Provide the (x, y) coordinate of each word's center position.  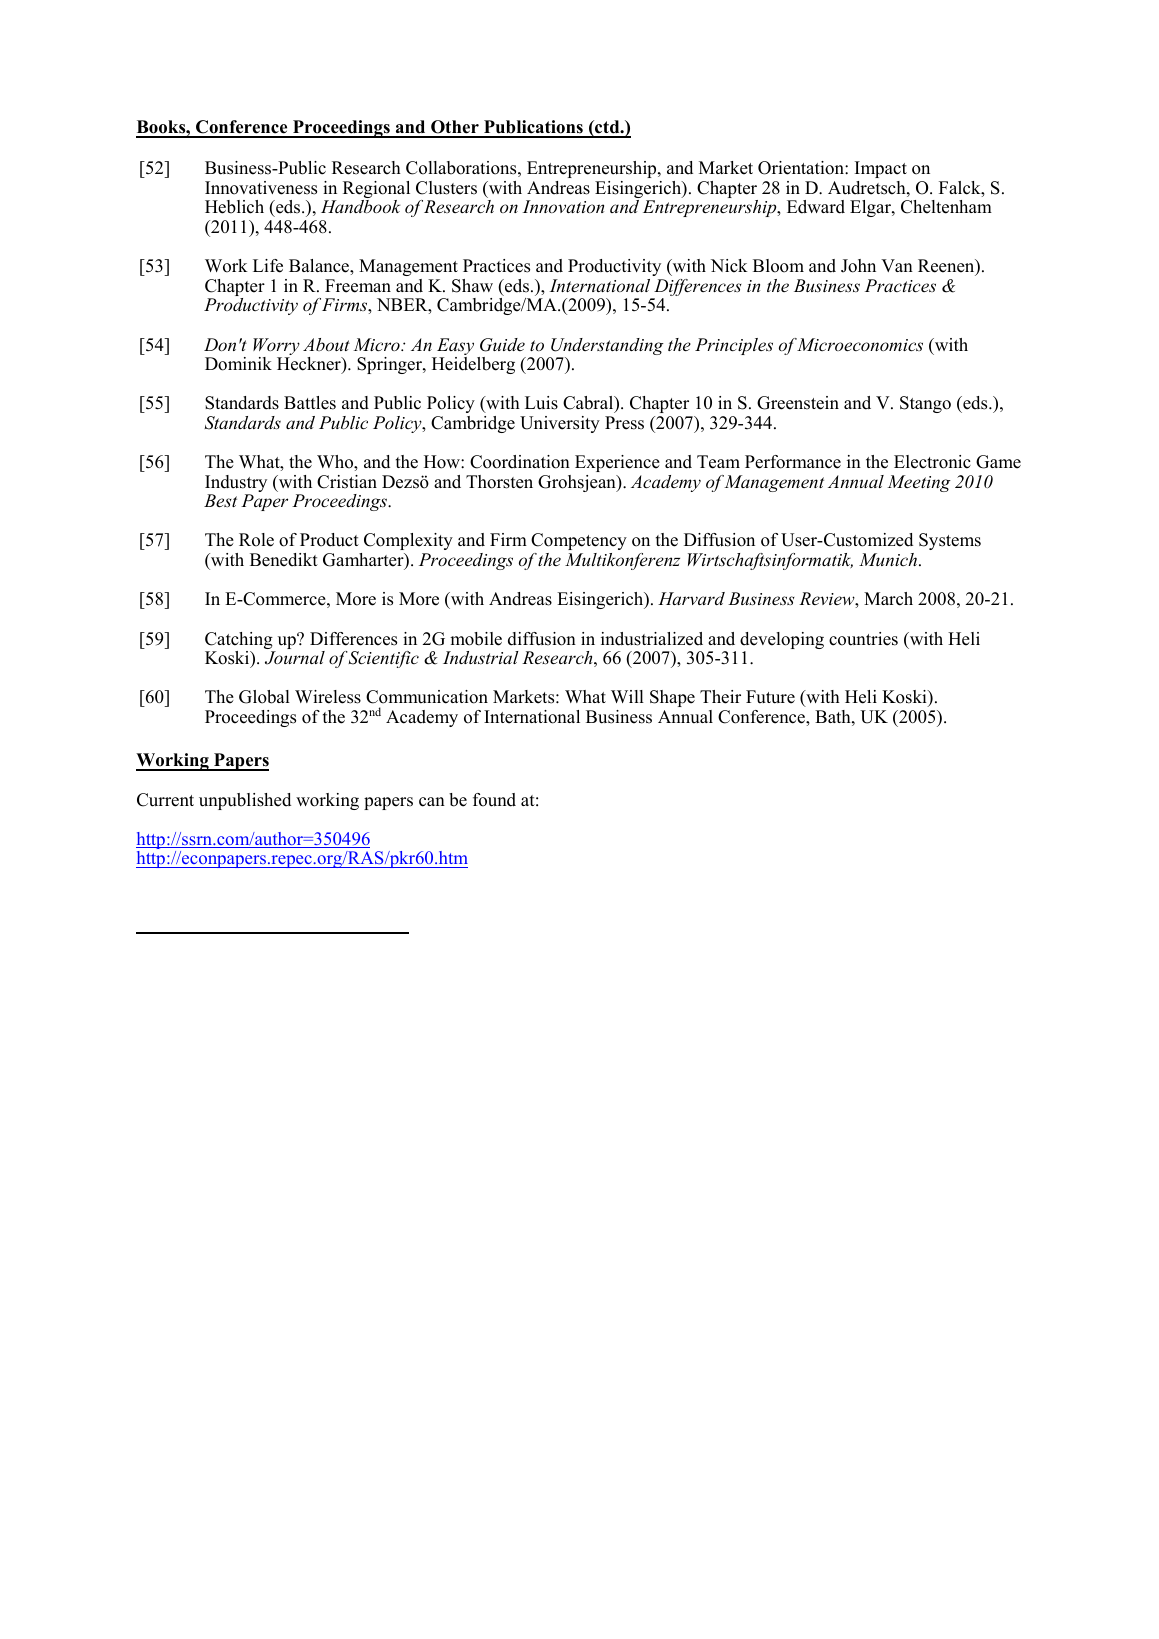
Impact (881, 169)
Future (770, 697)
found (494, 800)
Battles (310, 403)
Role (256, 540)
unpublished (245, 801)
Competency (579, 541)
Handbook (360, 206)
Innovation (563, 206)
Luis (541, 403)
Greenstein (798, 403)
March (888, 599)
